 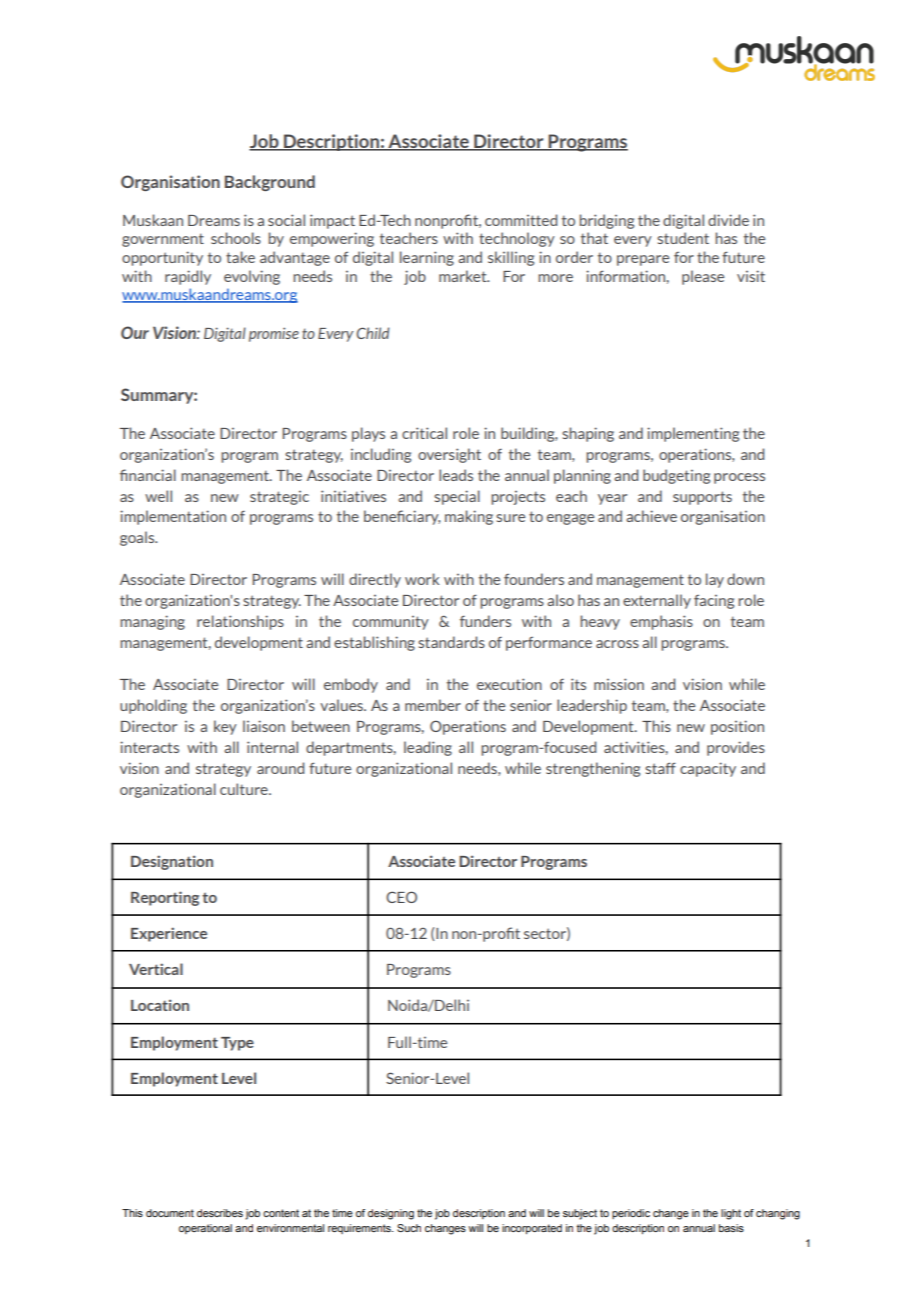 I want to click on financial, so click(x=148, y=475).
